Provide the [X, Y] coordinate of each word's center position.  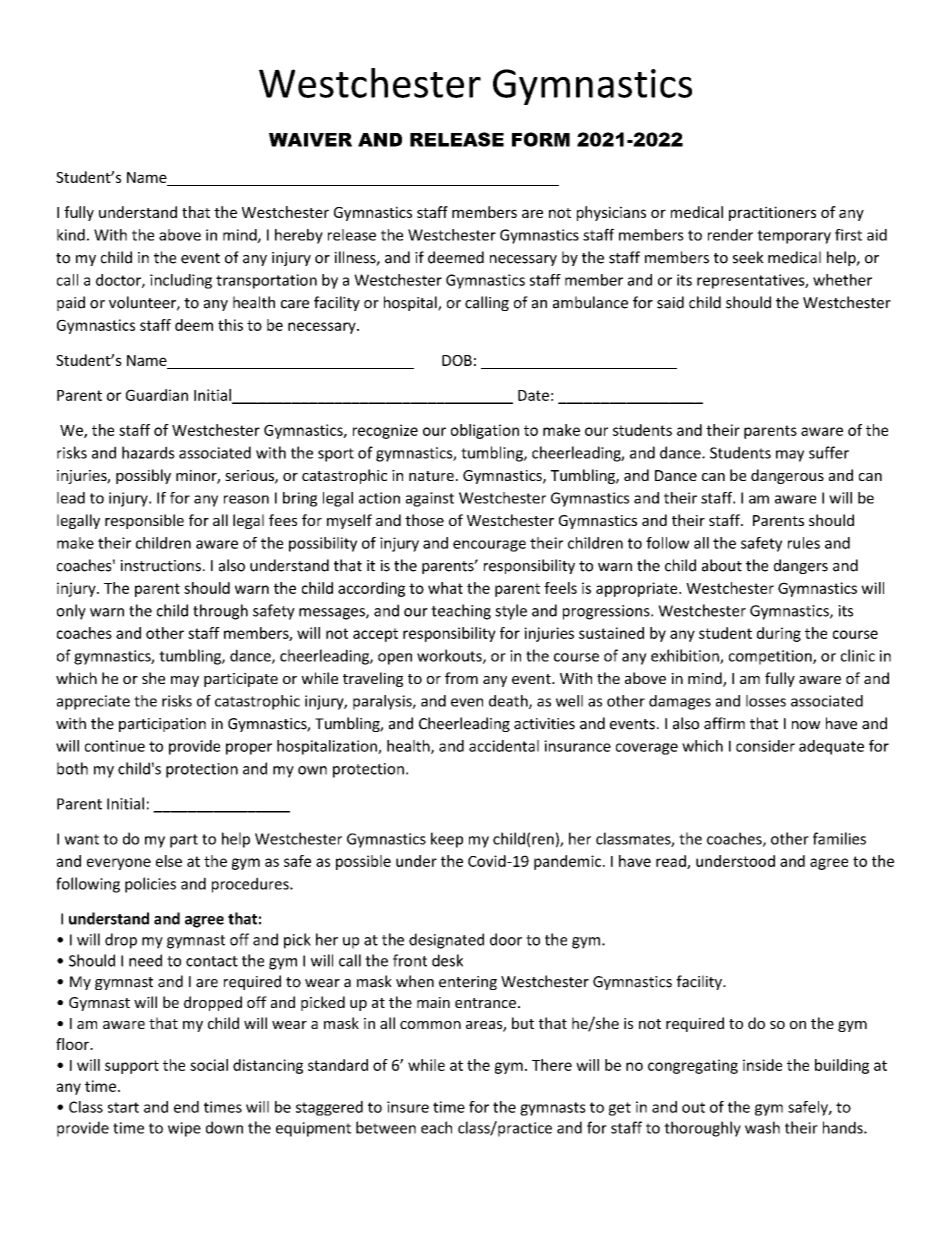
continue [115, 746]
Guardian [157, 395]
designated [446, 941]
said [670, 302]
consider [765, 746]
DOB [457, 360]
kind [71, 235]
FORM [541, 139]
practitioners [772, 213]
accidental [504, 746]
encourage [489, 546]
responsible [144, 521]
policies [150, 885]
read [672, 862]
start [123, 1107]
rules [804, 543]
